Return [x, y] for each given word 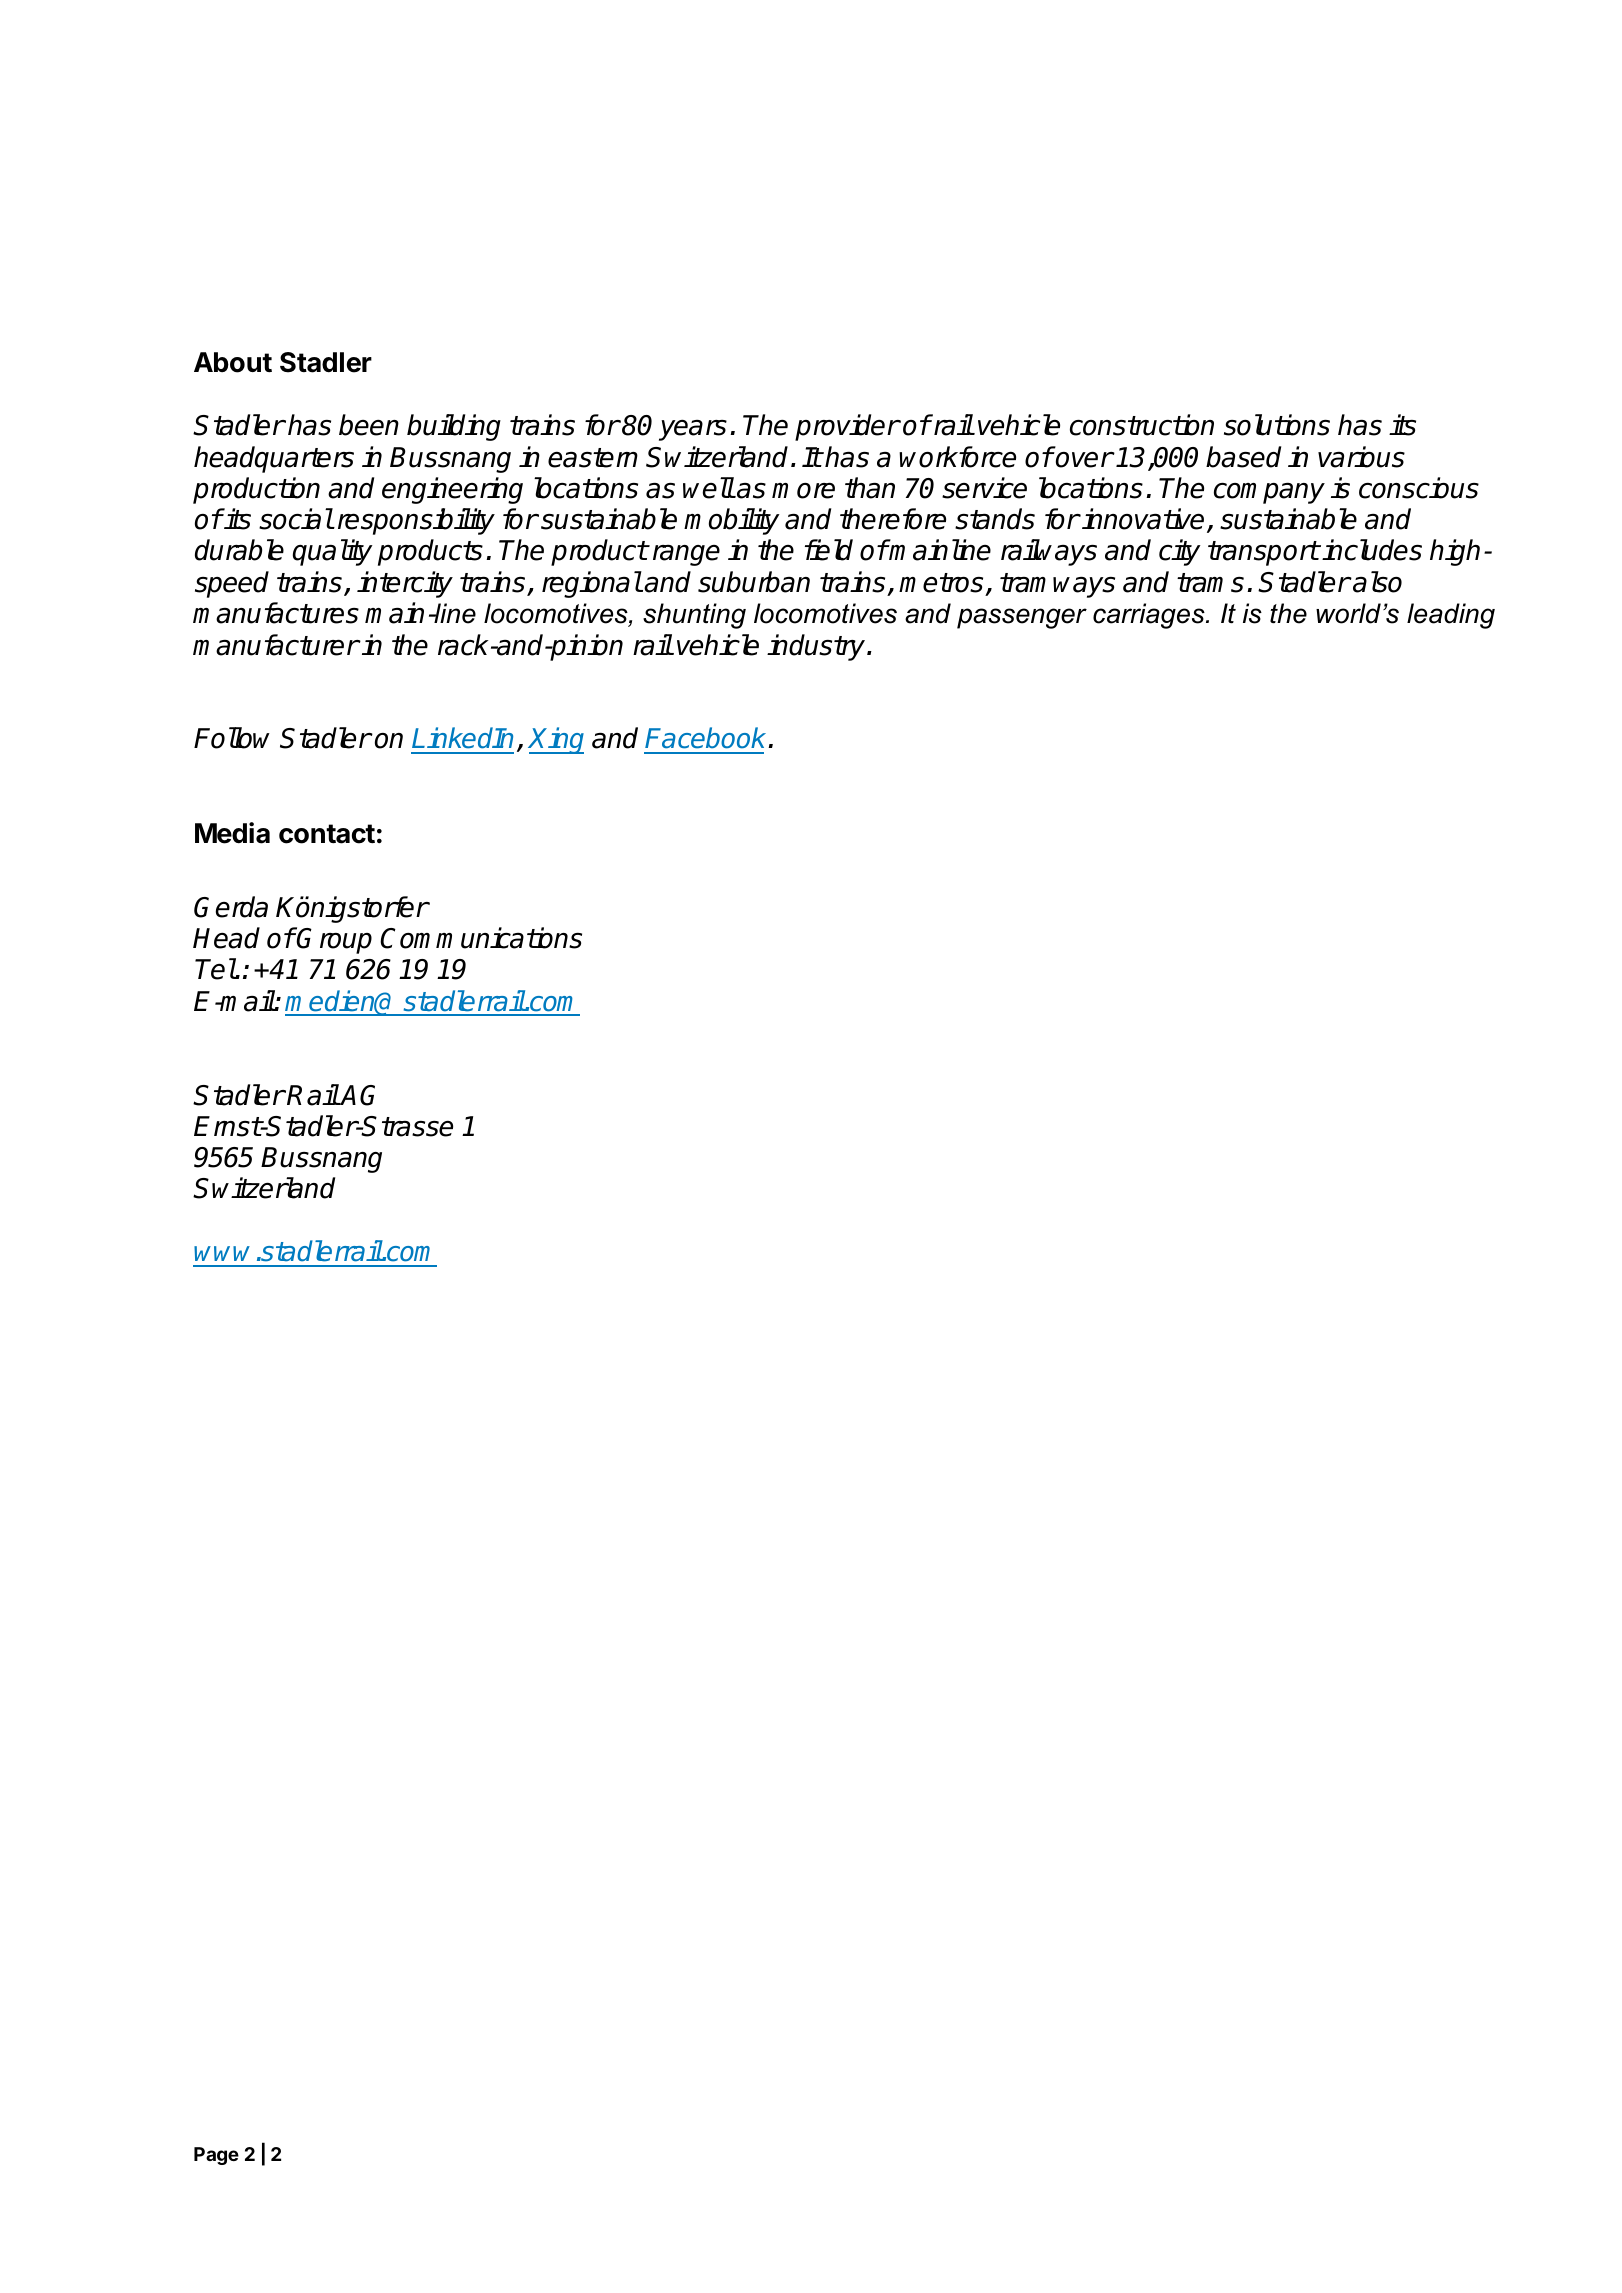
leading [1451, 616]
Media [232, 833]
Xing [556, 740]
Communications [481, 938]
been [369, 425]
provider [847, 427]
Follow [232, 738]
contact [327, 834]
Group [334, 940]
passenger [1022, 618]
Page [216, 2156]
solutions [1277, 425]
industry [817, 647]
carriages [1150, 616]
